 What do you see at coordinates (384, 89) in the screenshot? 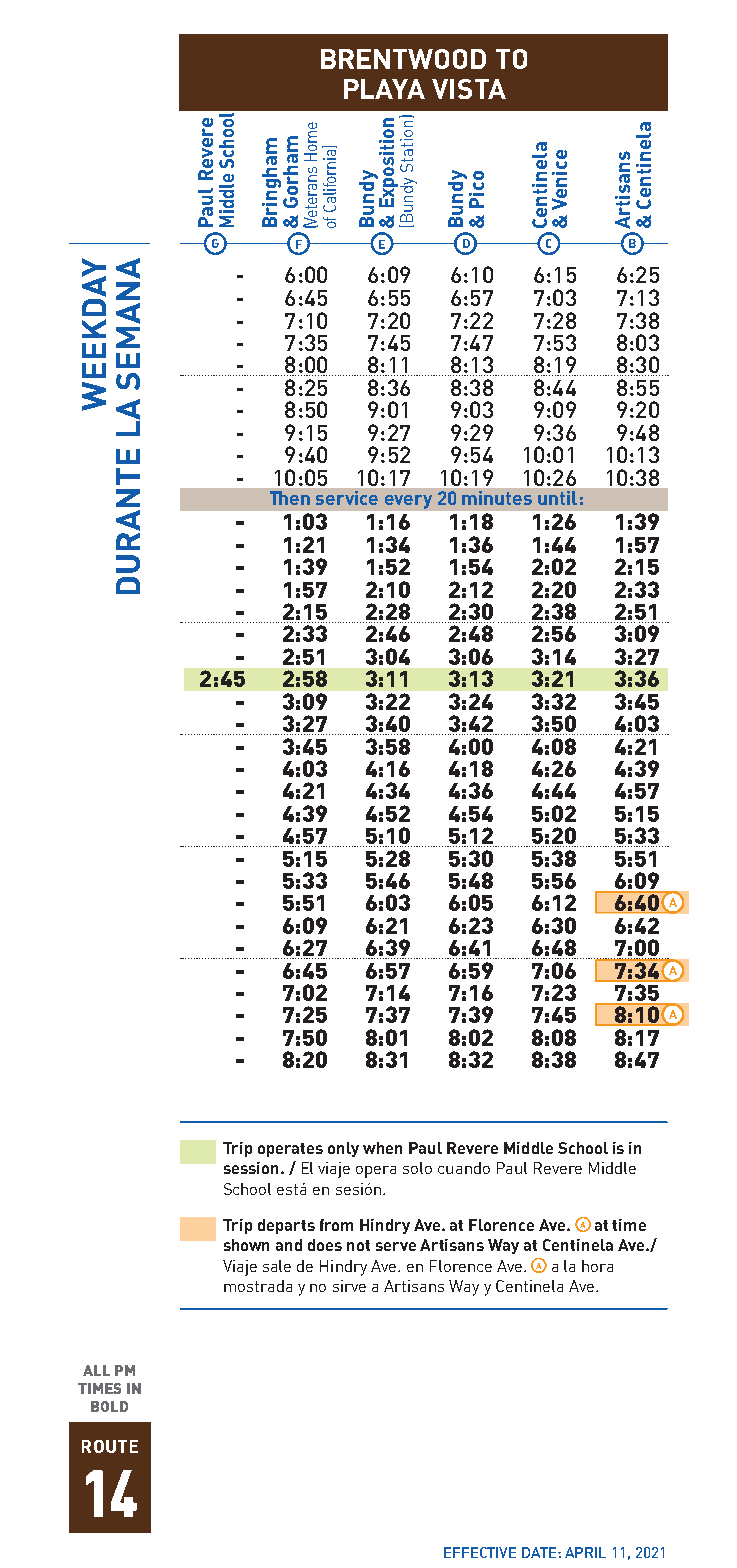
I see `PLAYA` at bounding box center [384, 89].
